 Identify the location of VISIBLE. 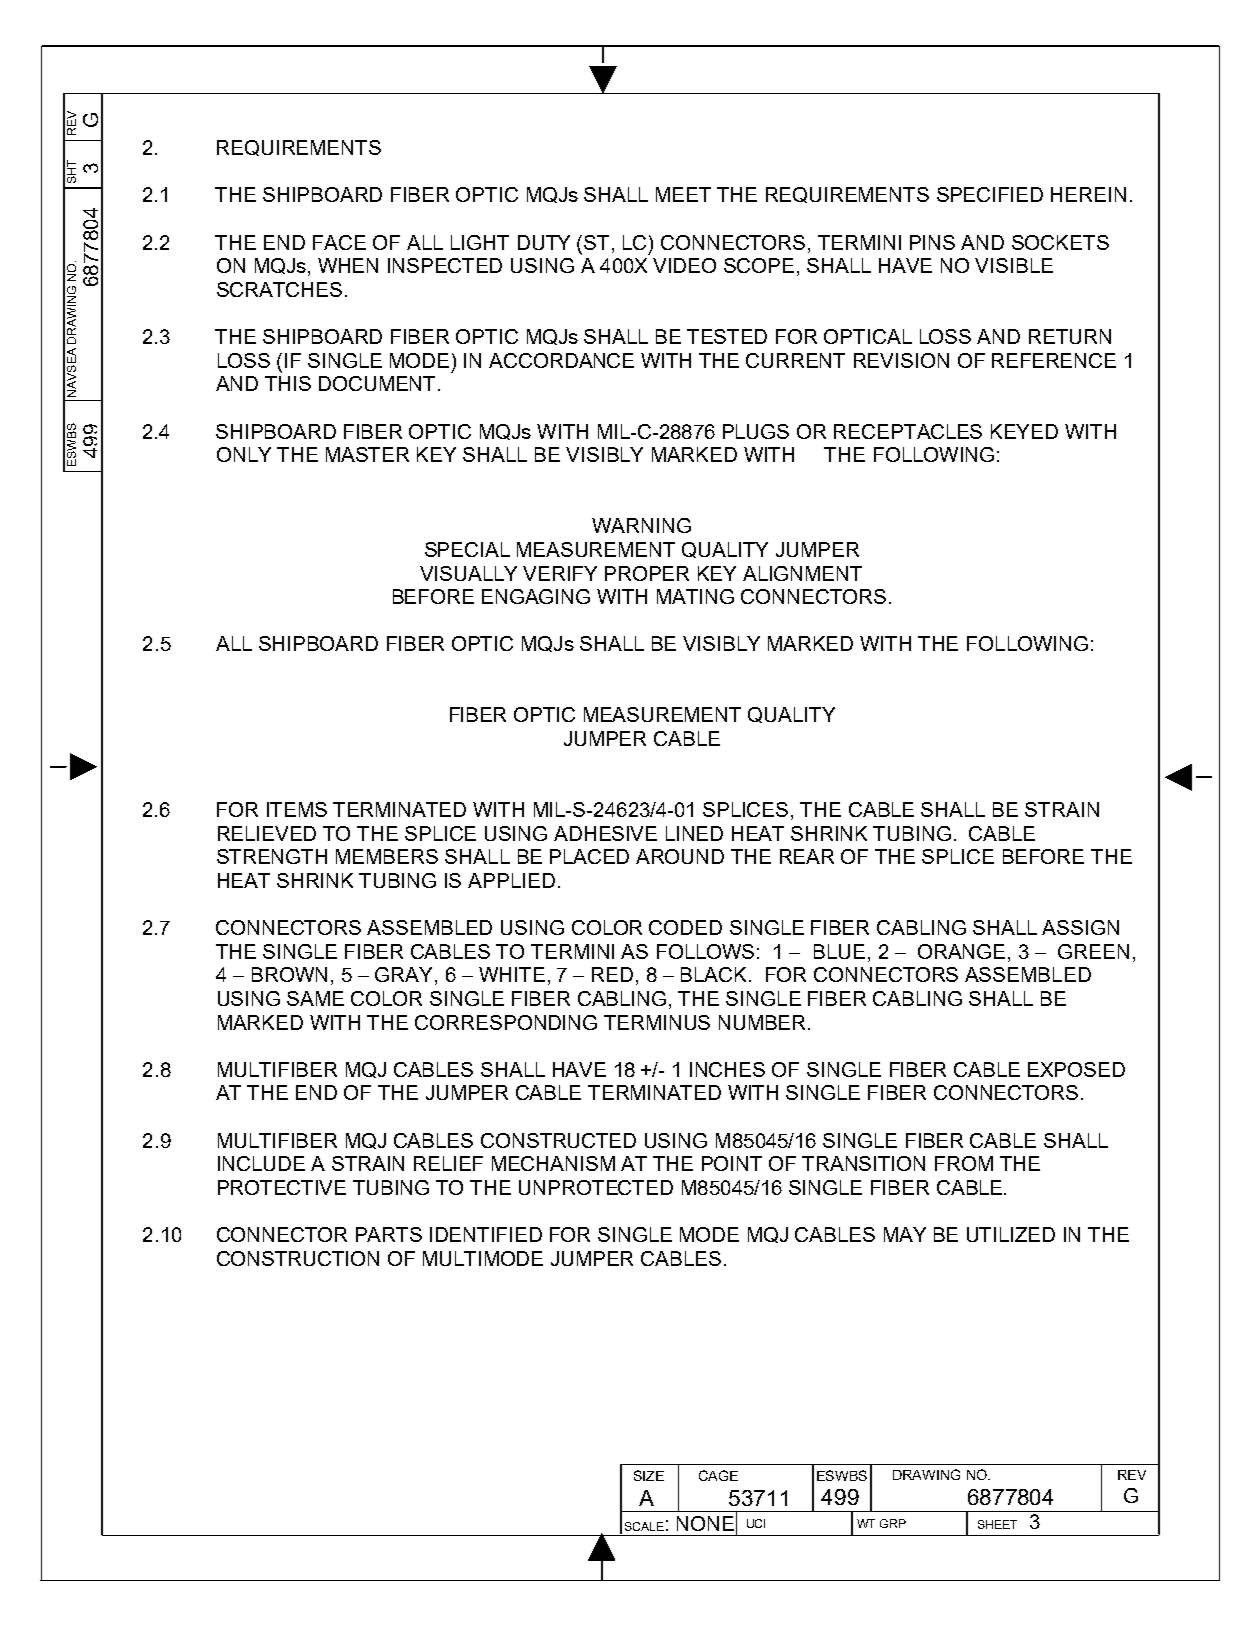
(1014, 265).
